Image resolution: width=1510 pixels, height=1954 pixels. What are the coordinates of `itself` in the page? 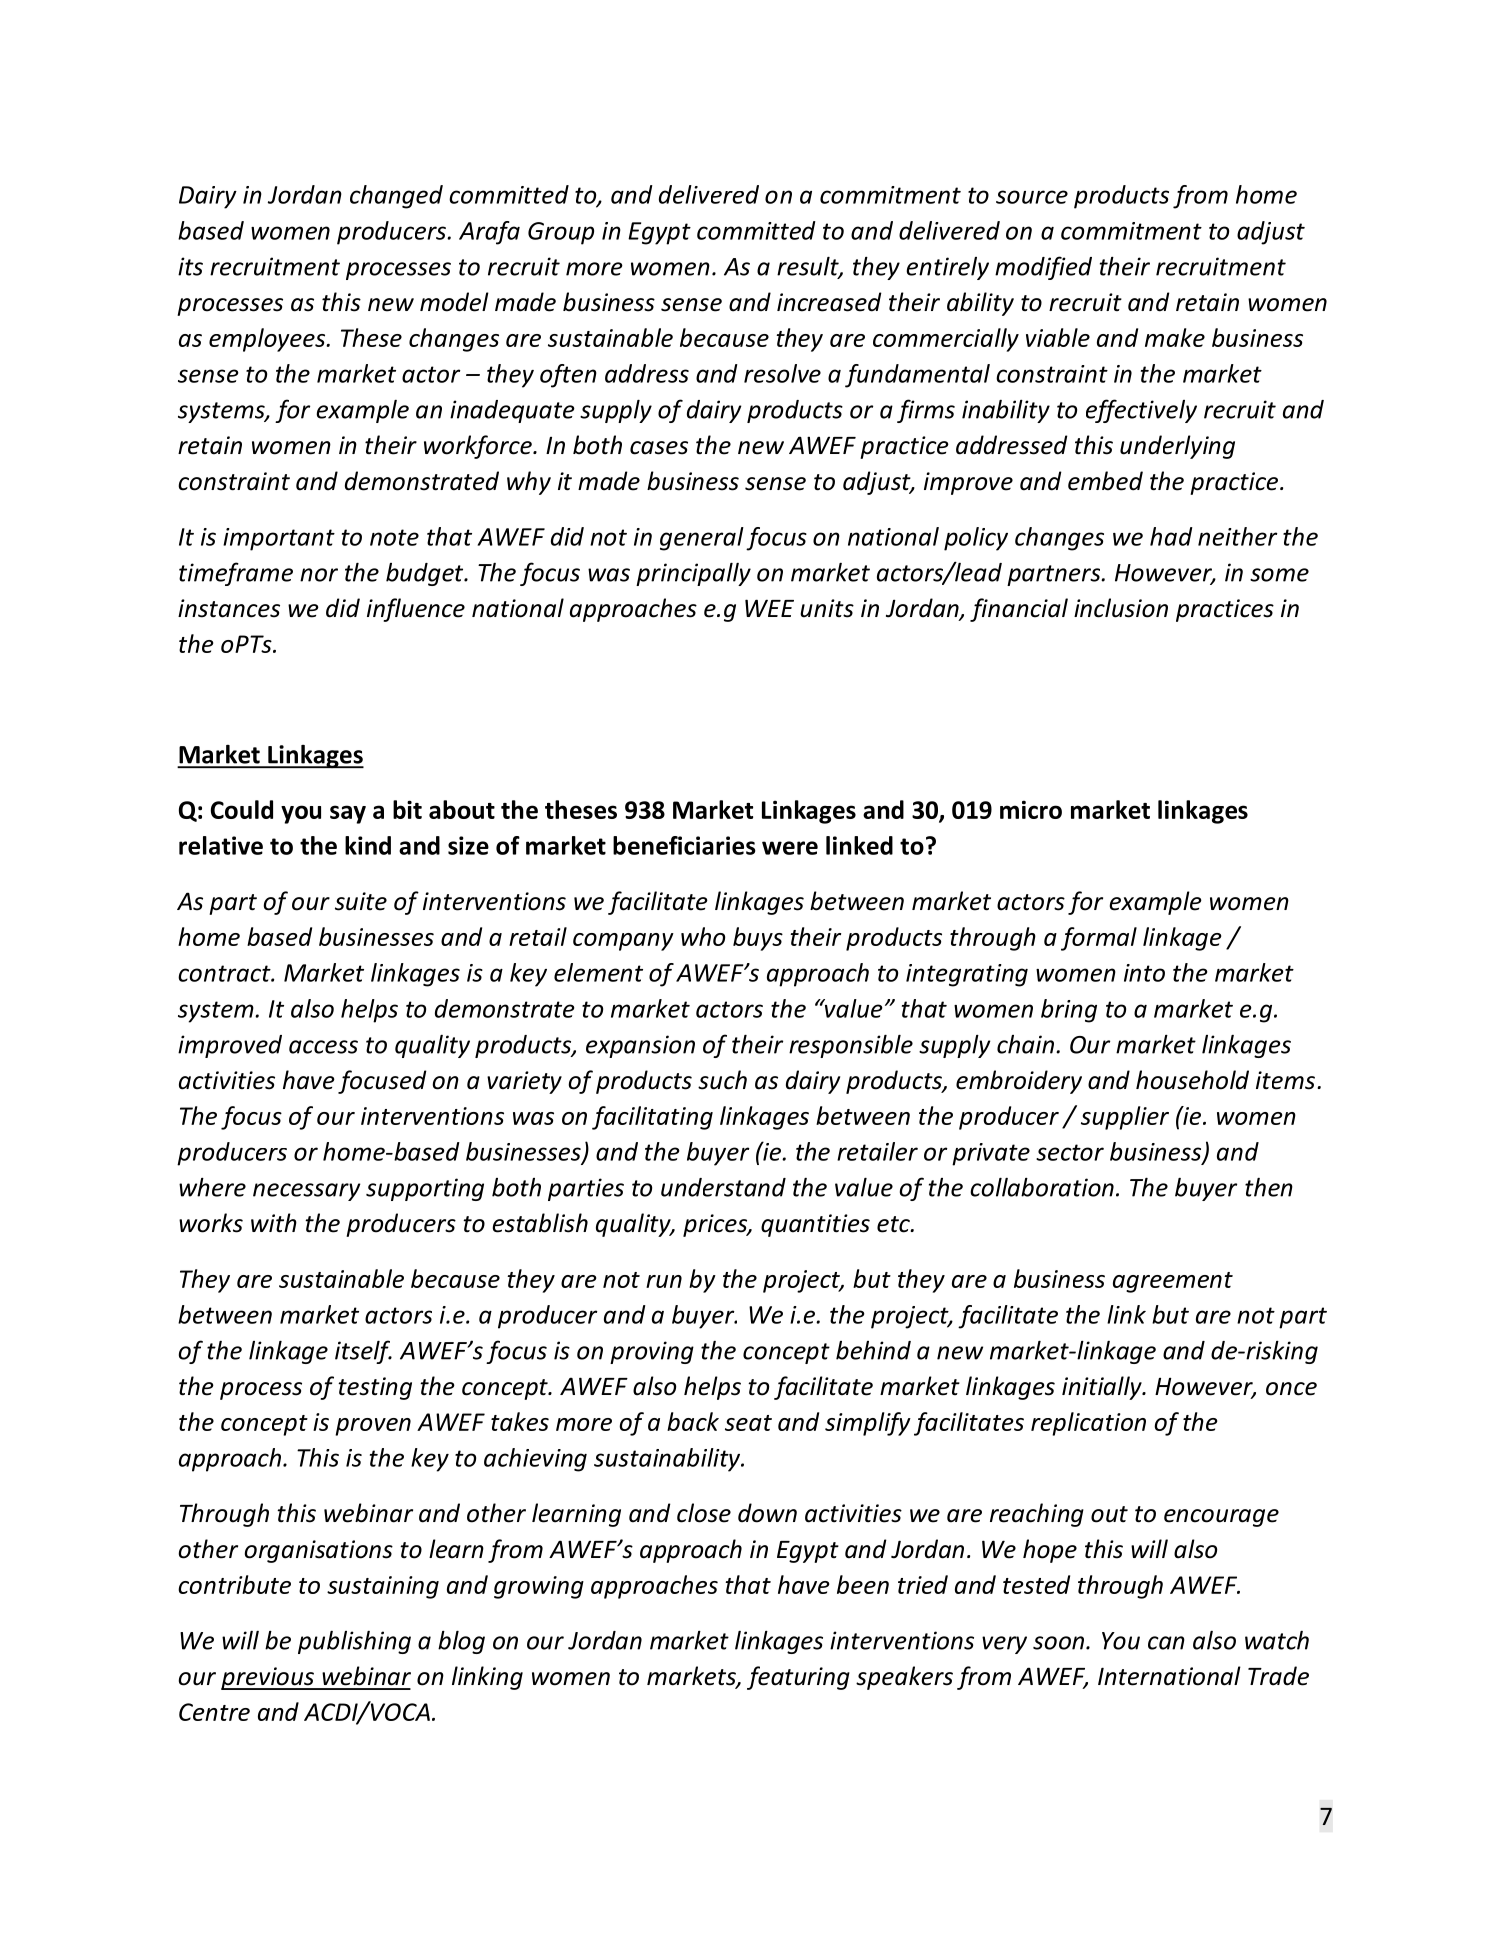 It's located at (363, 1352).
